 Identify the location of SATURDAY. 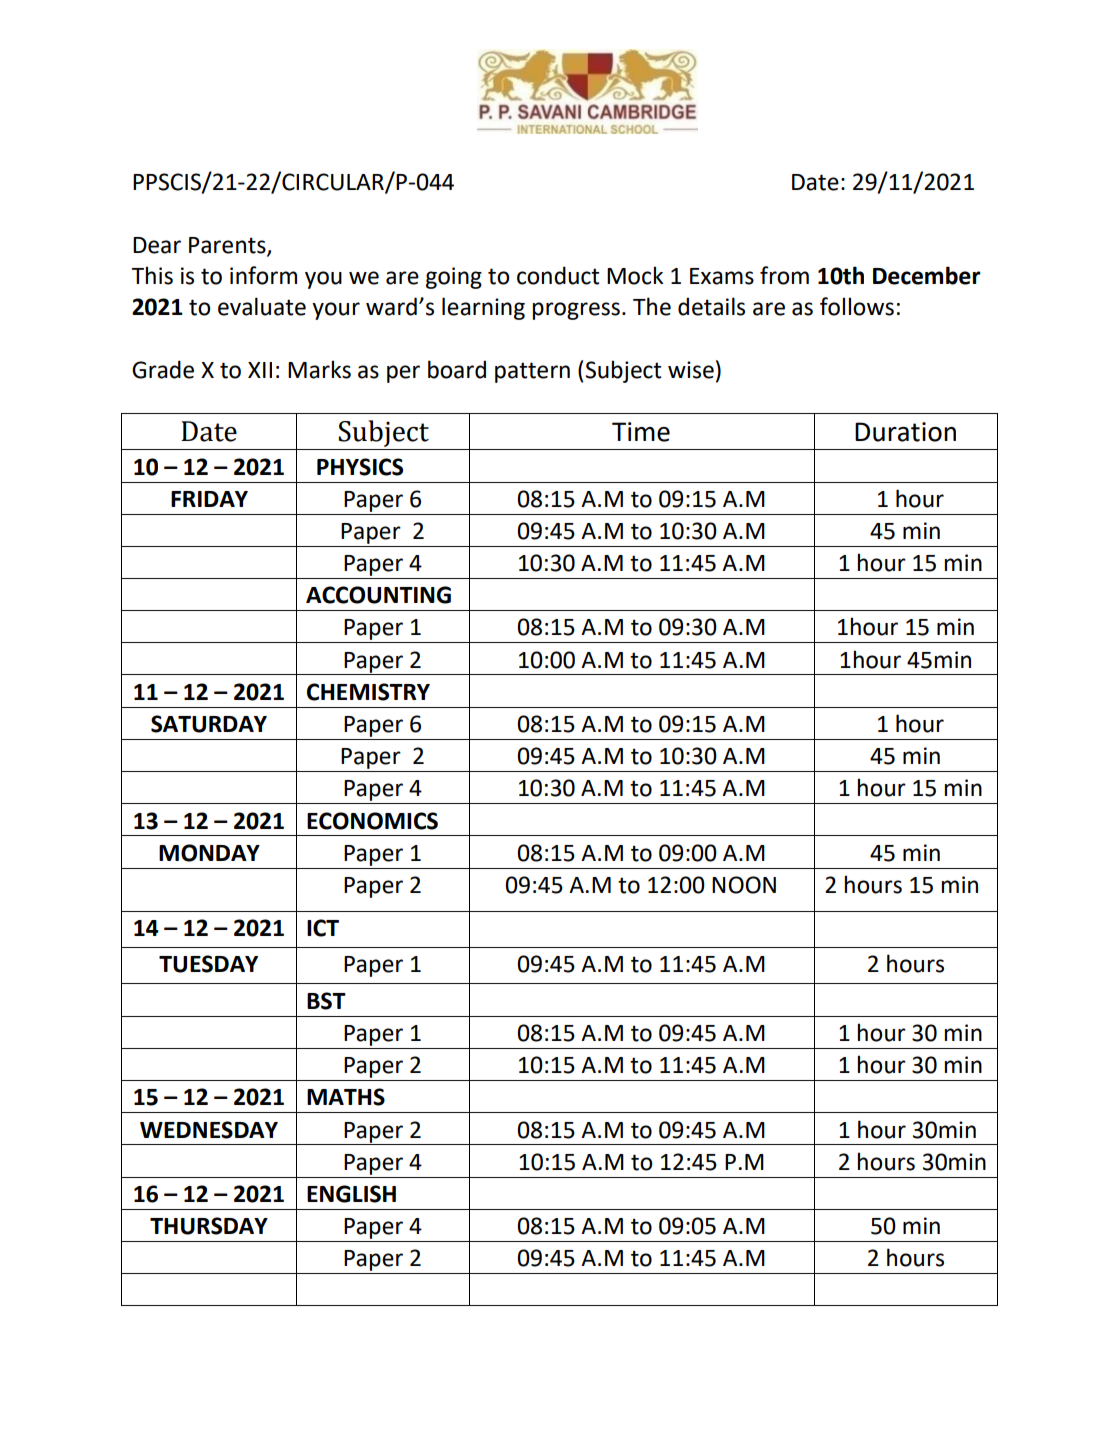
(209, 724).
